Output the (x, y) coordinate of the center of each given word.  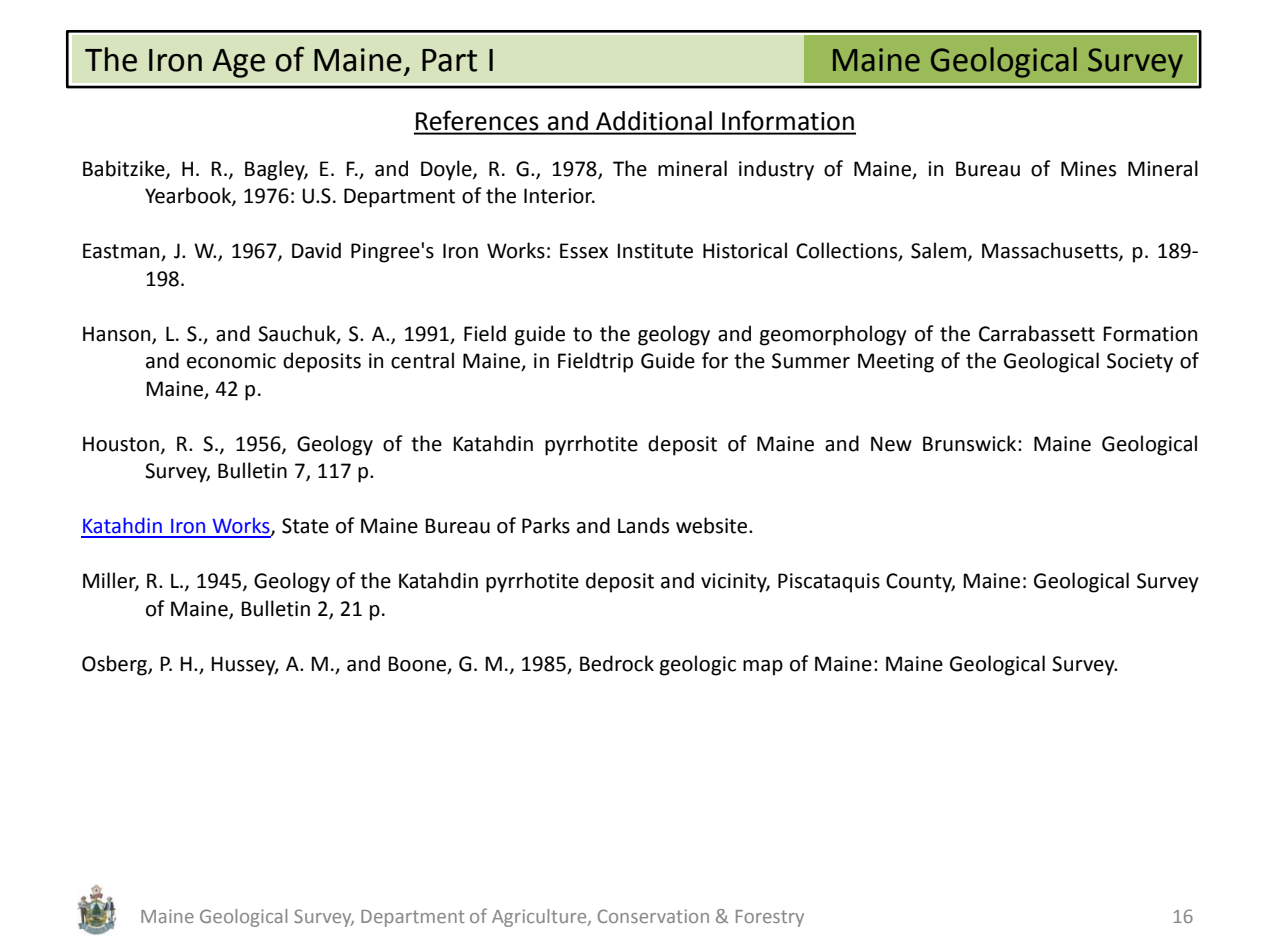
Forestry (770, 918)
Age (238, 63)
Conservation (653, 916)
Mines (1088, 169)
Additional (654, 121)
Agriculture (540, 918)
